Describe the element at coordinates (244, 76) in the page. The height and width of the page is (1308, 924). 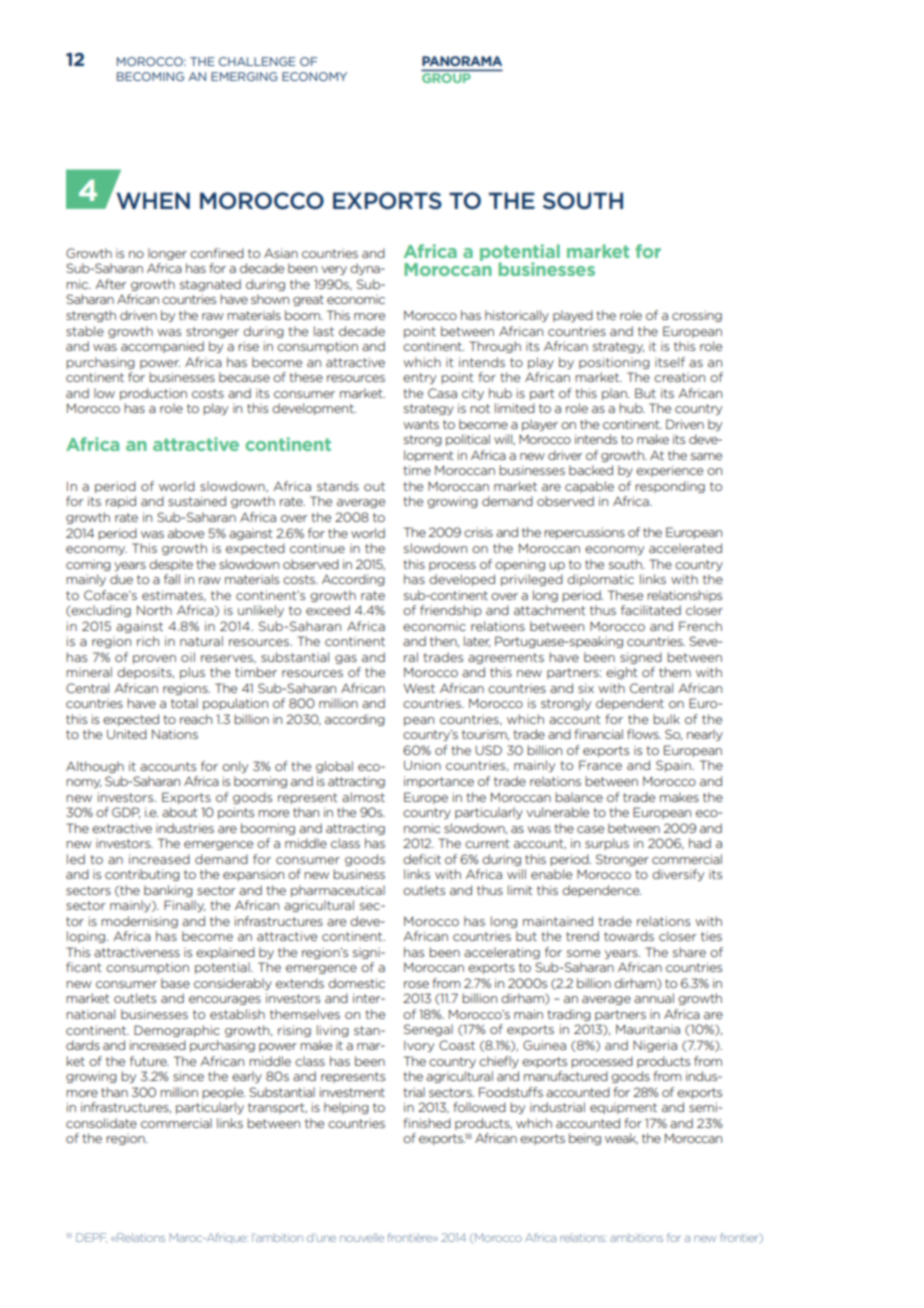
I see `emerging` at that location.
